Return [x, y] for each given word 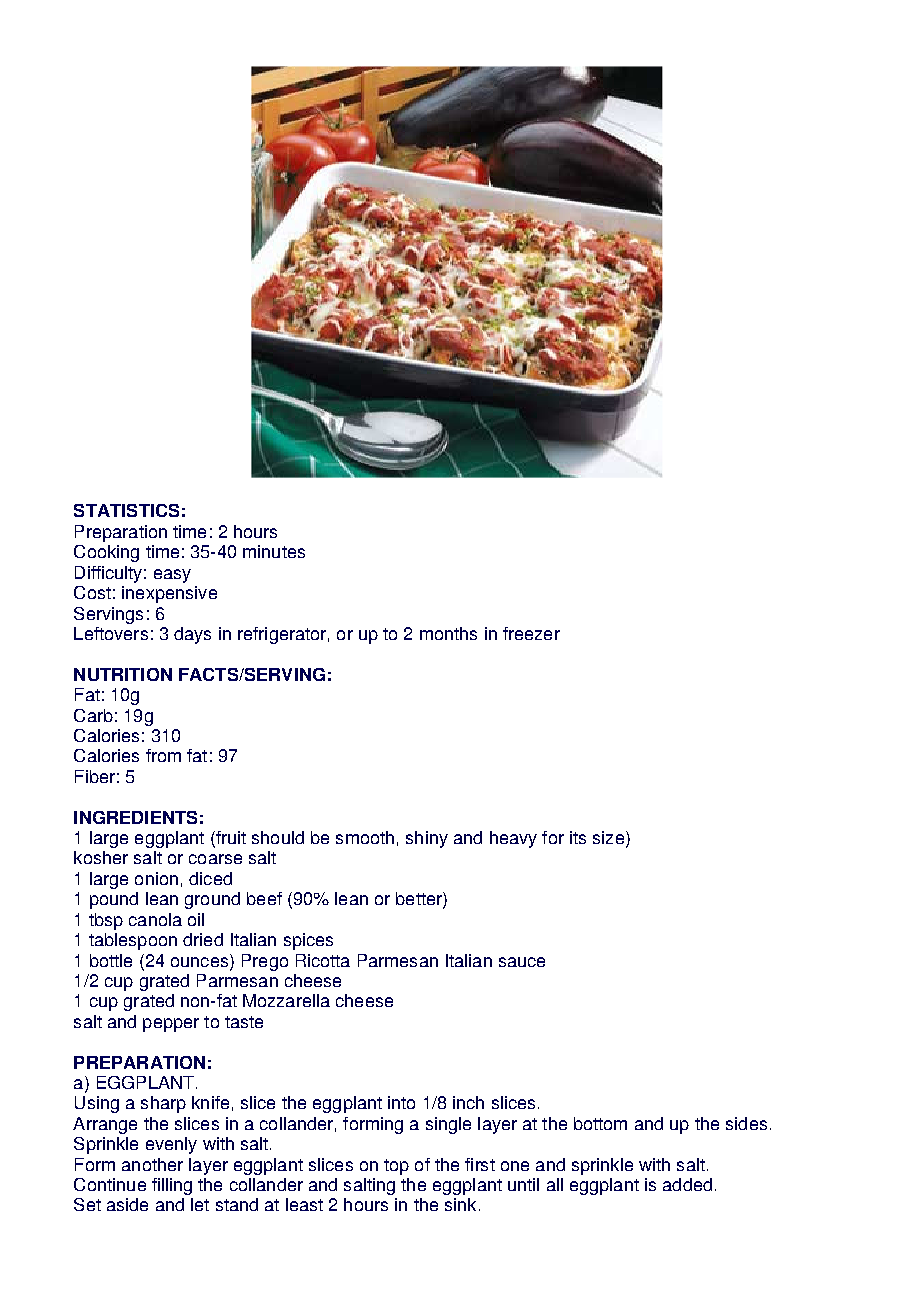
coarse [215, 859]
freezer [531, 633]
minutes [274, 551]
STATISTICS [126, 510]
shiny [427, 839]
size [608, 837]
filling [172, 1186]
